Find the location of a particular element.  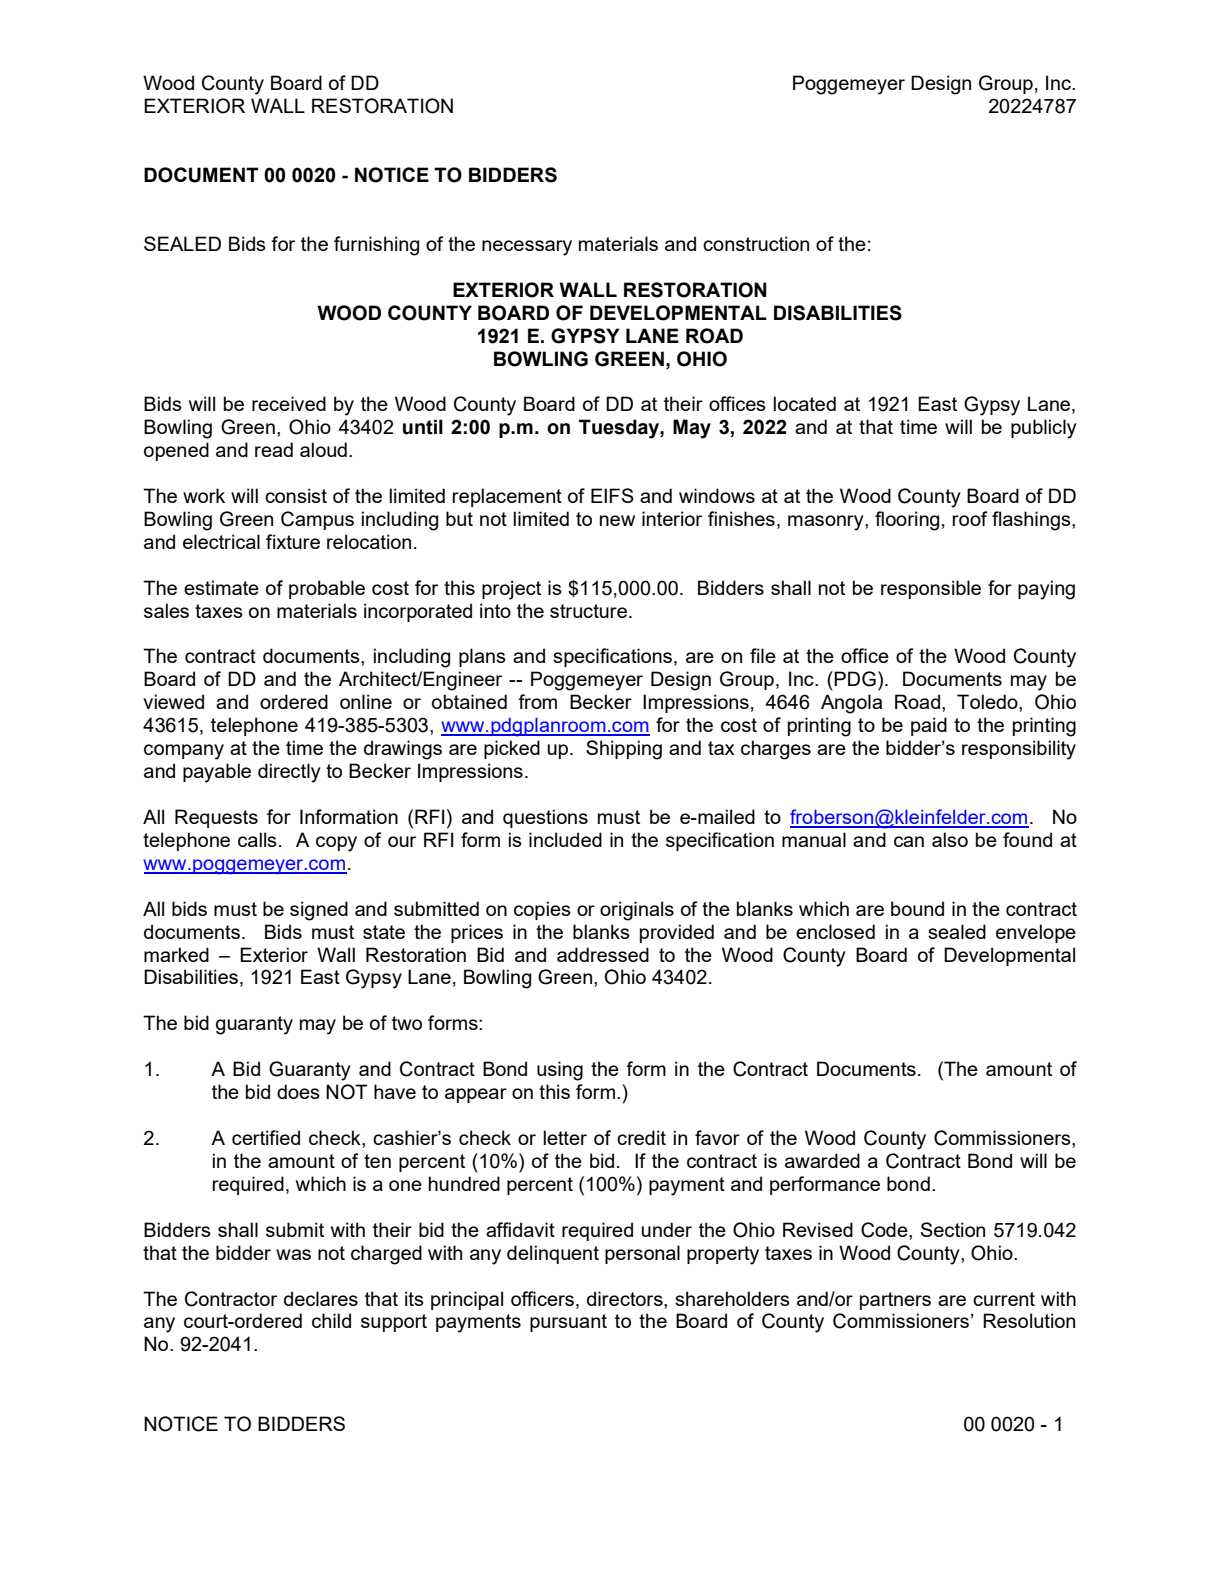

necessary is located at coordinates (527, 248).
